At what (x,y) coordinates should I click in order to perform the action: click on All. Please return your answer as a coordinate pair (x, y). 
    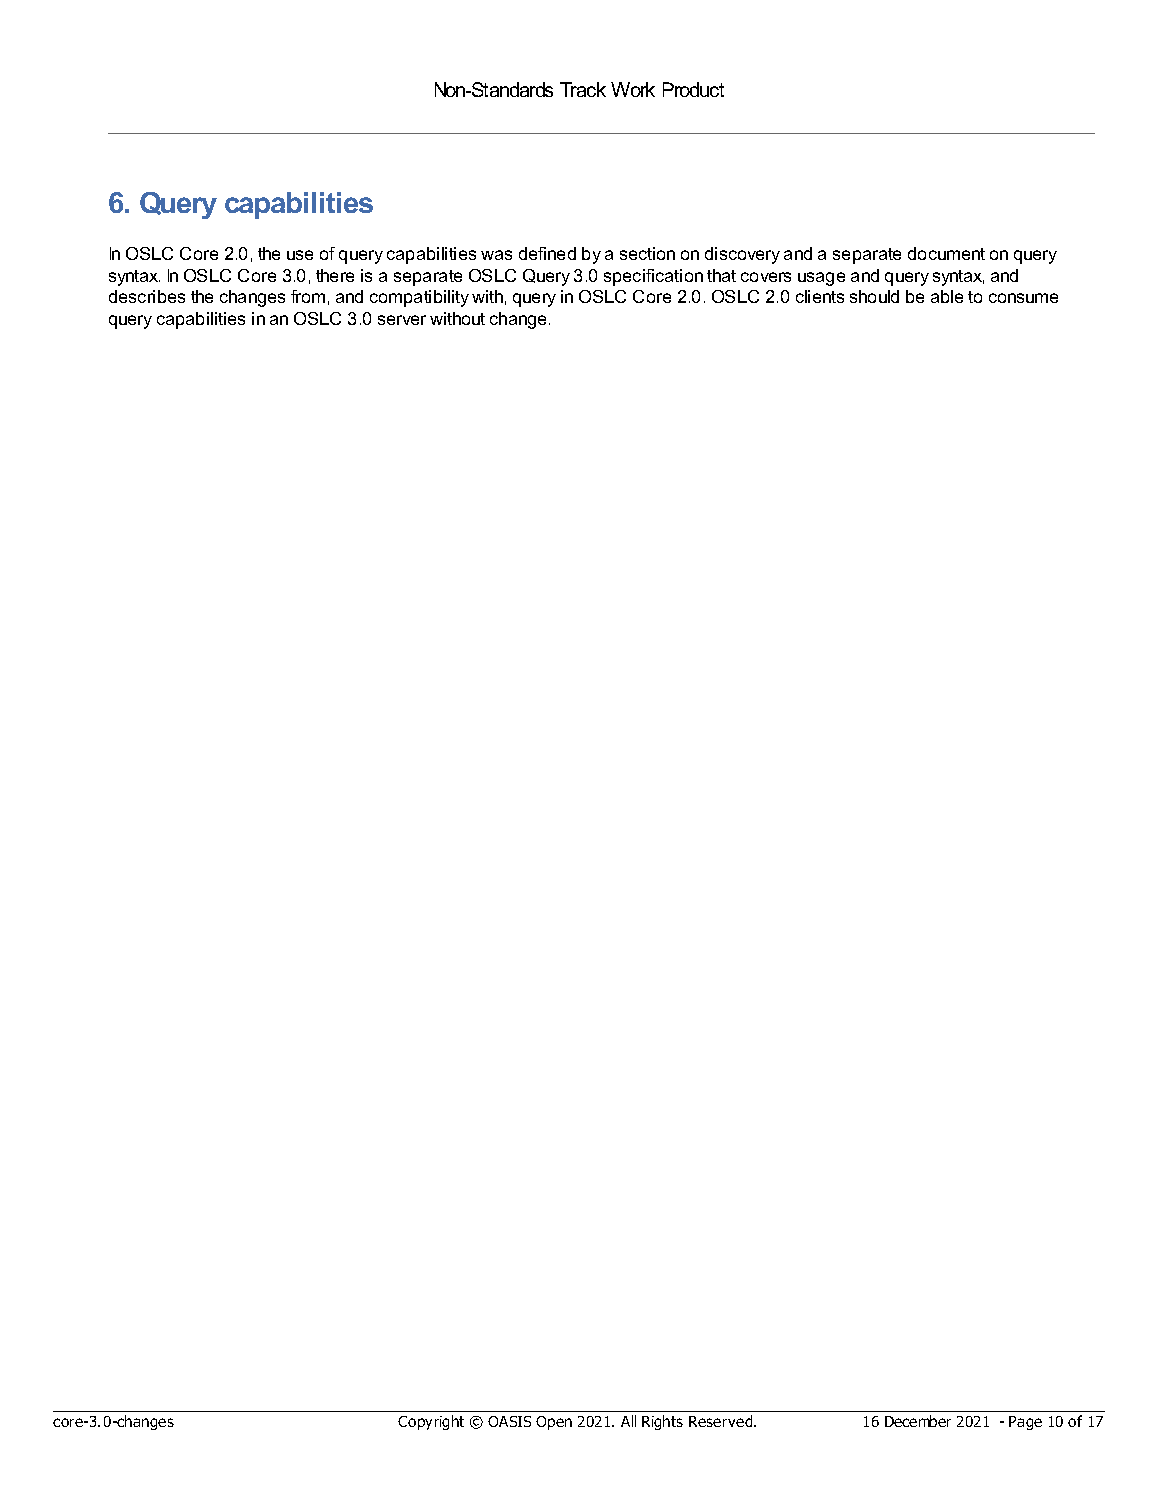
    Looking at the image, I should click on (628, 1421).
